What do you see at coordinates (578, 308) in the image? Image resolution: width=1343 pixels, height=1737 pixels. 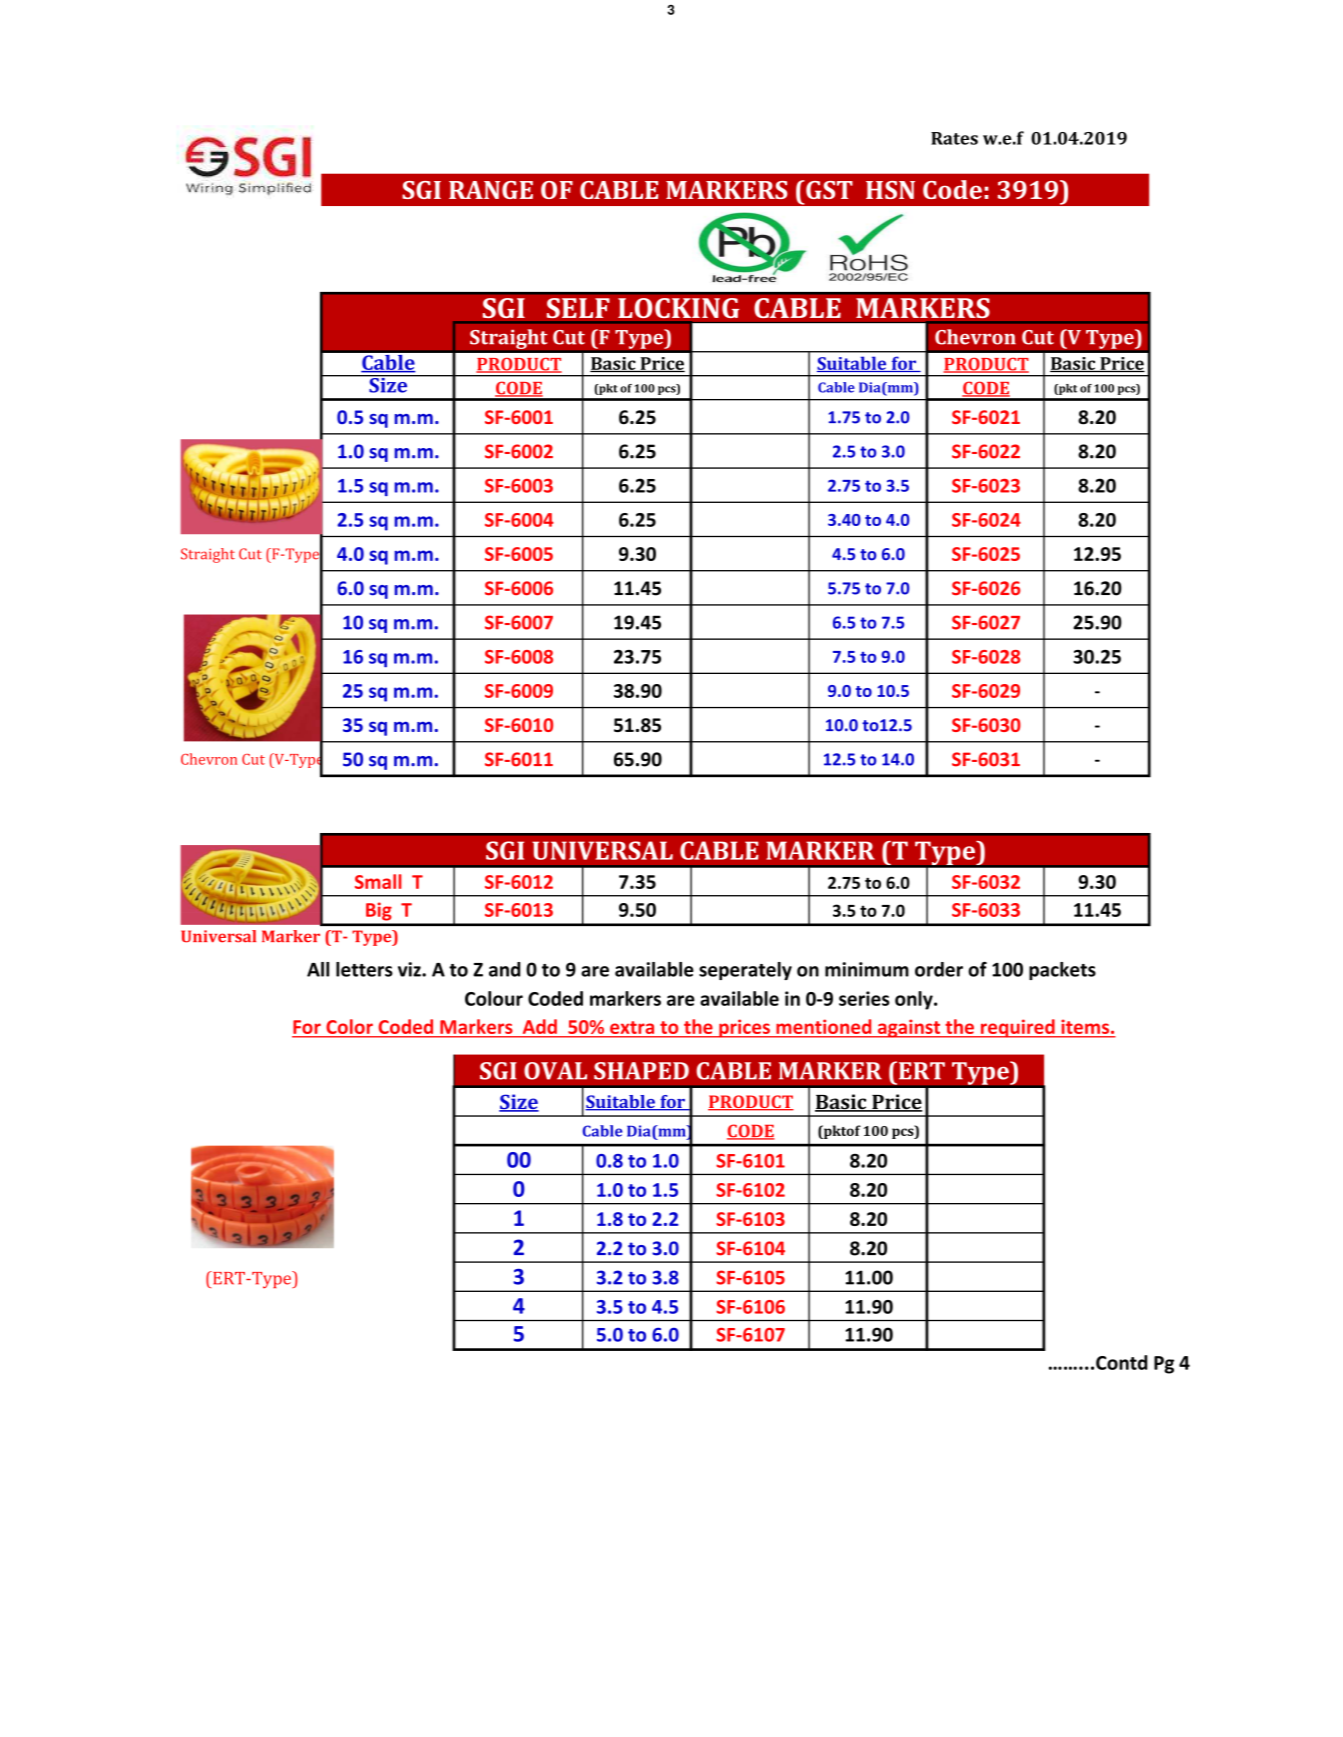 I see `SELF` at bounding box center [578, 308].
